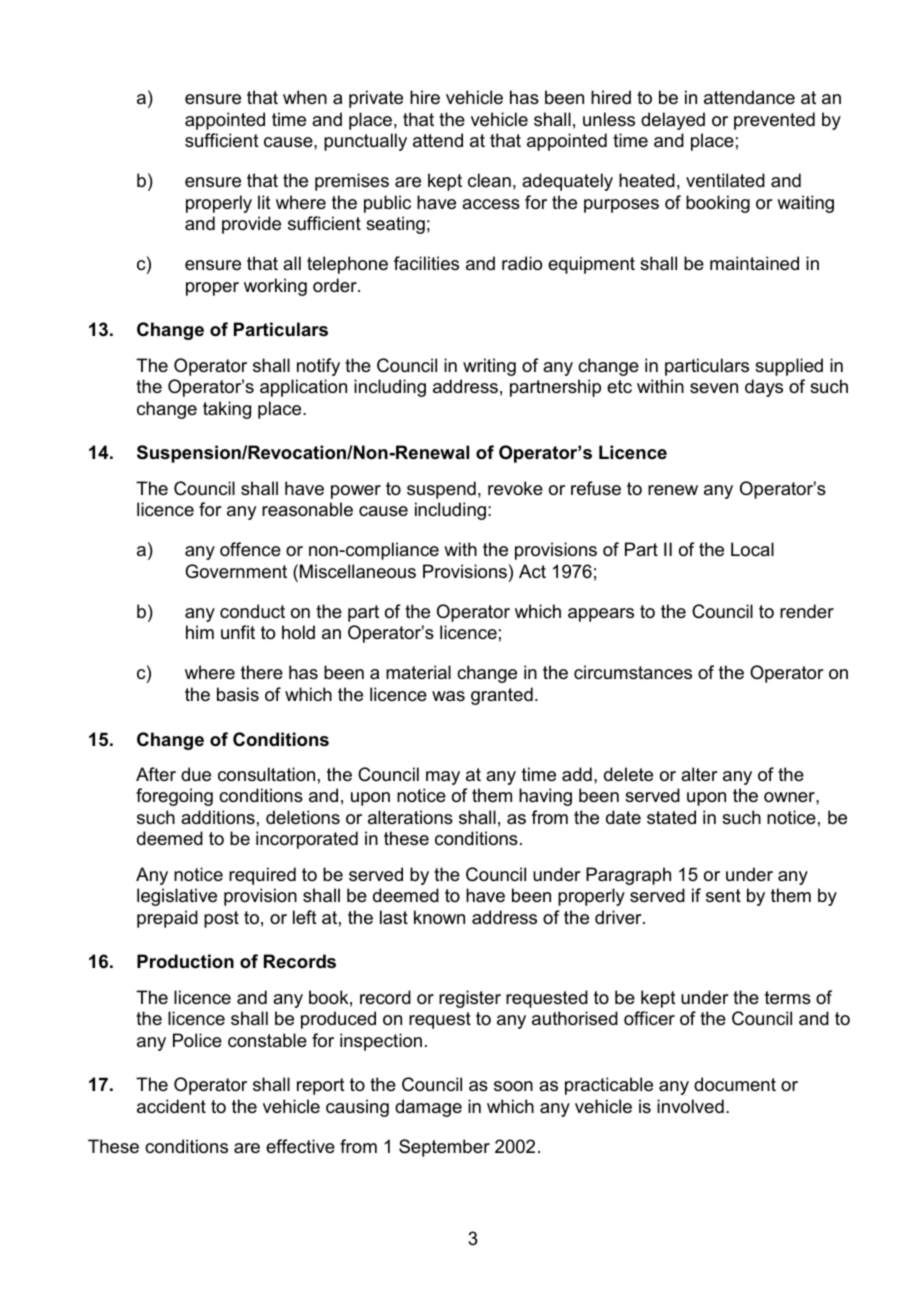 Image resolution: width=924 pixels, height=1308 pixels. What do you see at coordinates (735, 1084) in the screenshot?
I see `document` at bounding box center [735, 1084].
